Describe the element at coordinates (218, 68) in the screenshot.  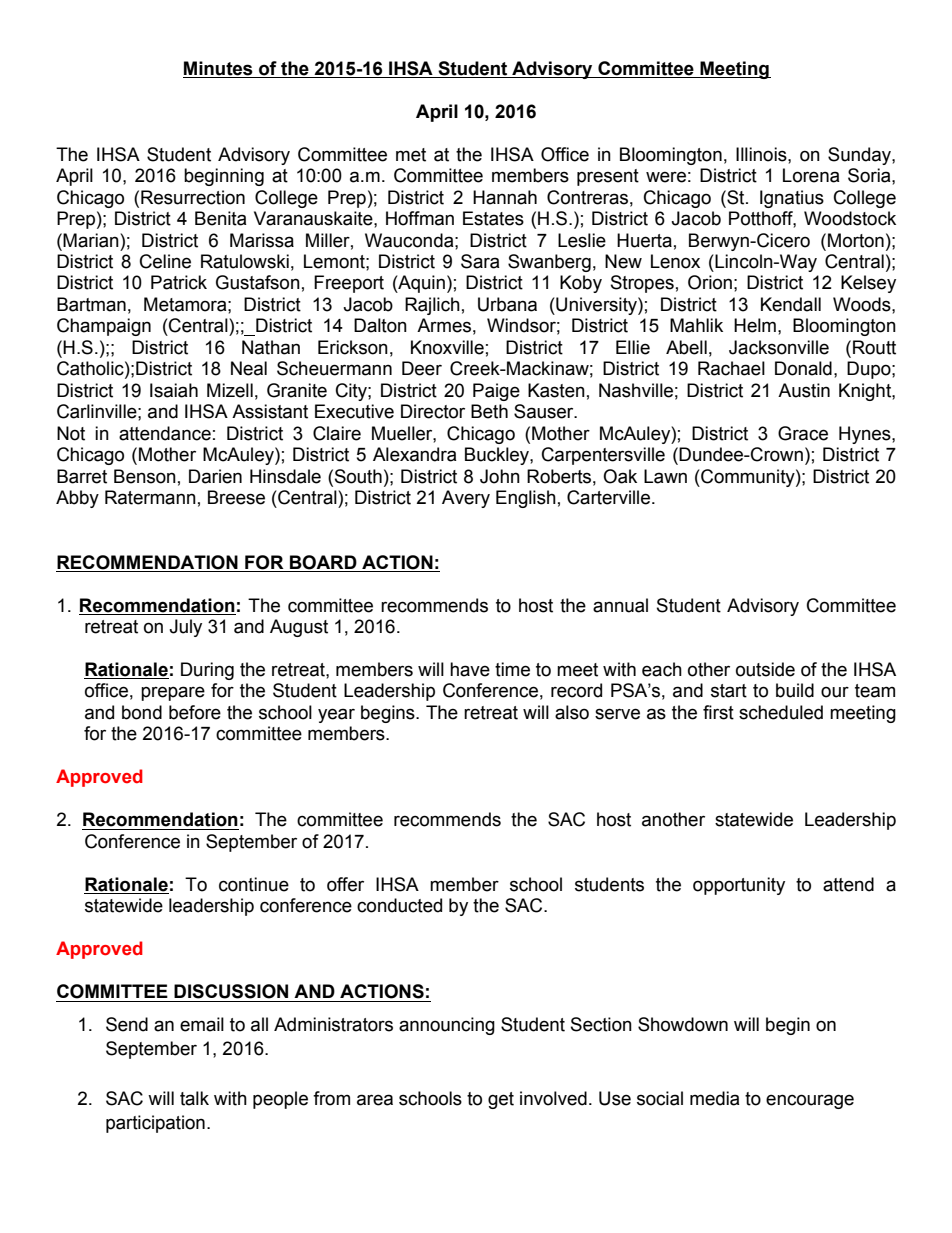
I see `Minutes` at that location.
